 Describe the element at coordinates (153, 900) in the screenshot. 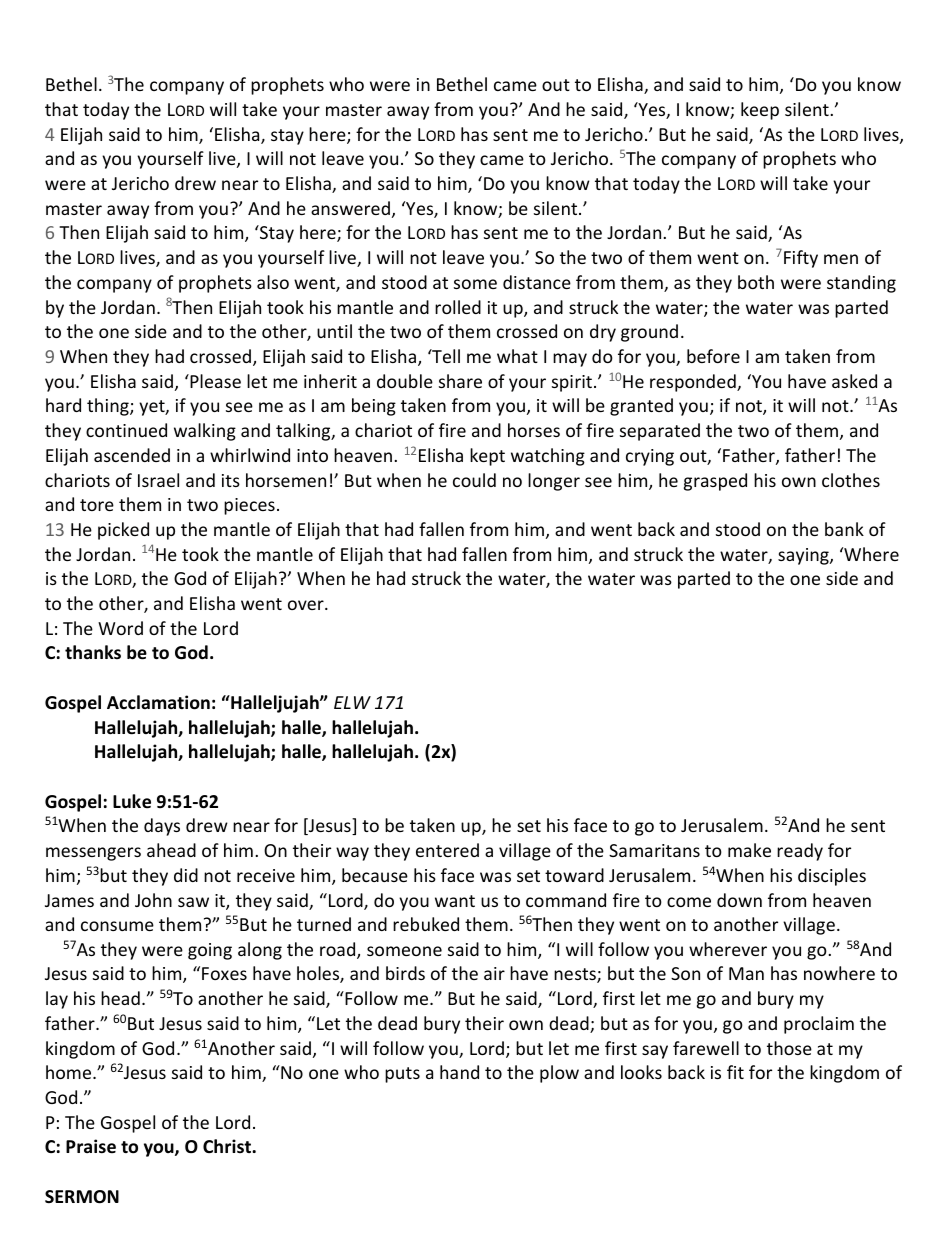

I see `John` at that location.
